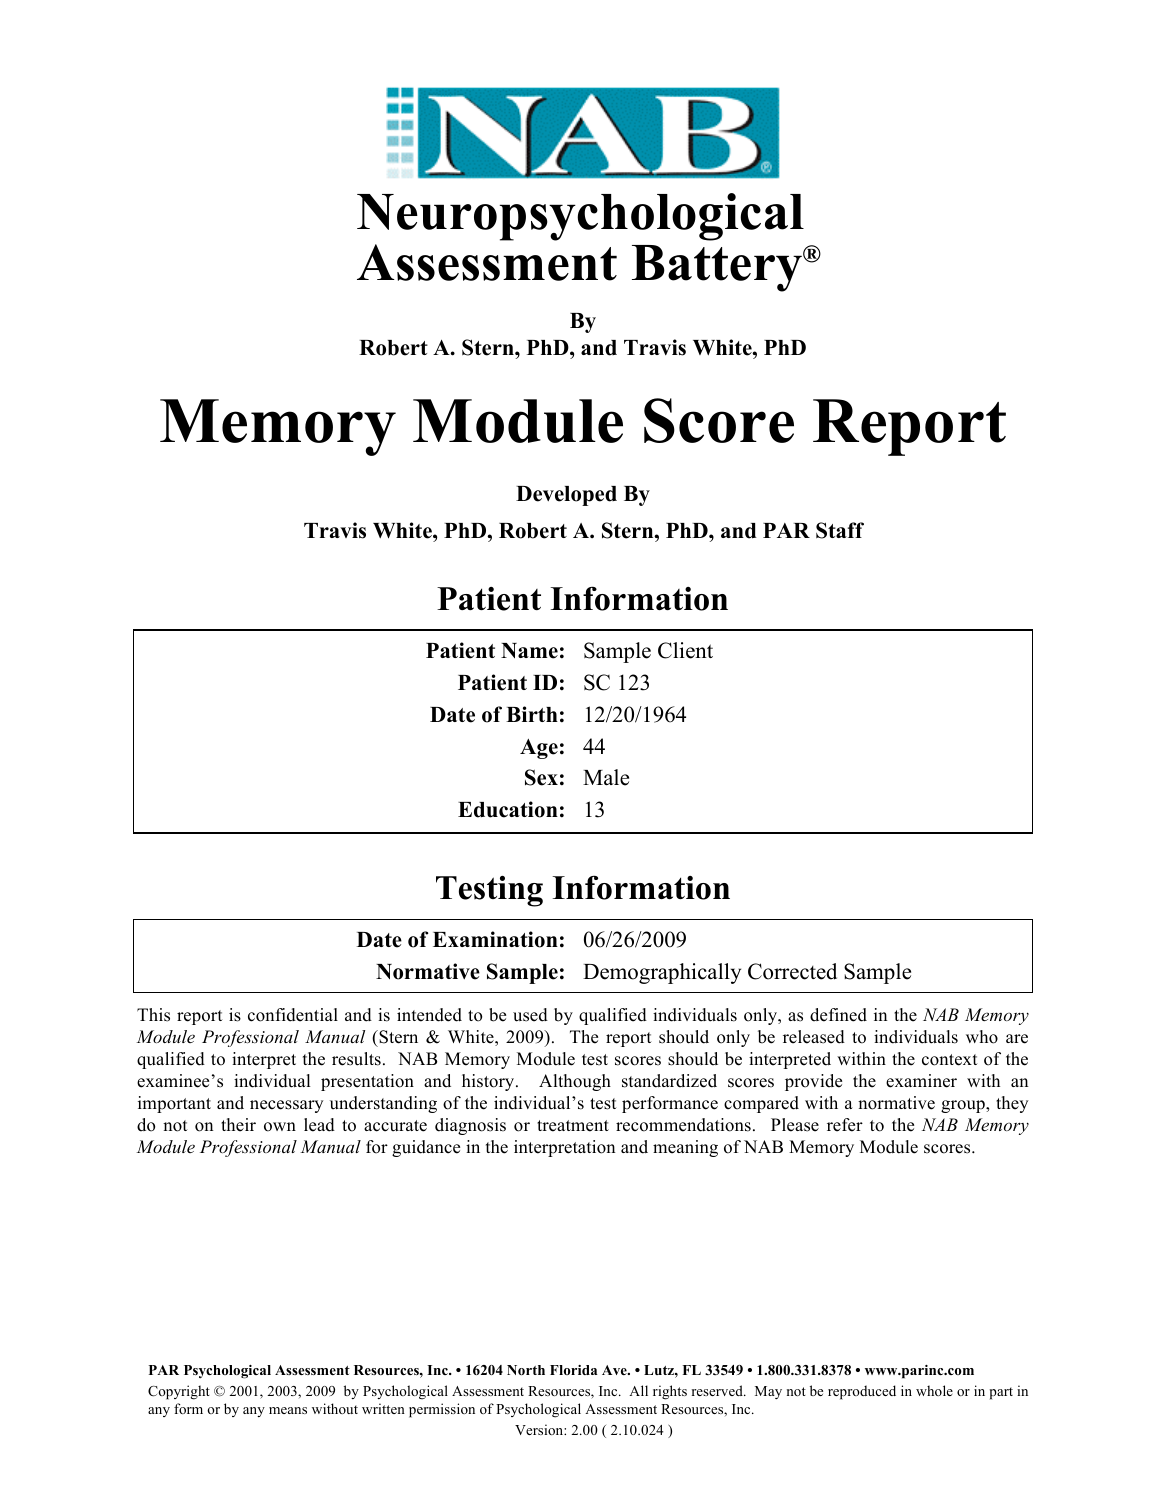 The height and width of the screenshot is (1508, 1166). Describe the element at coordinates (662, 973) in the screenshot. I see `Demographically` at that location.
